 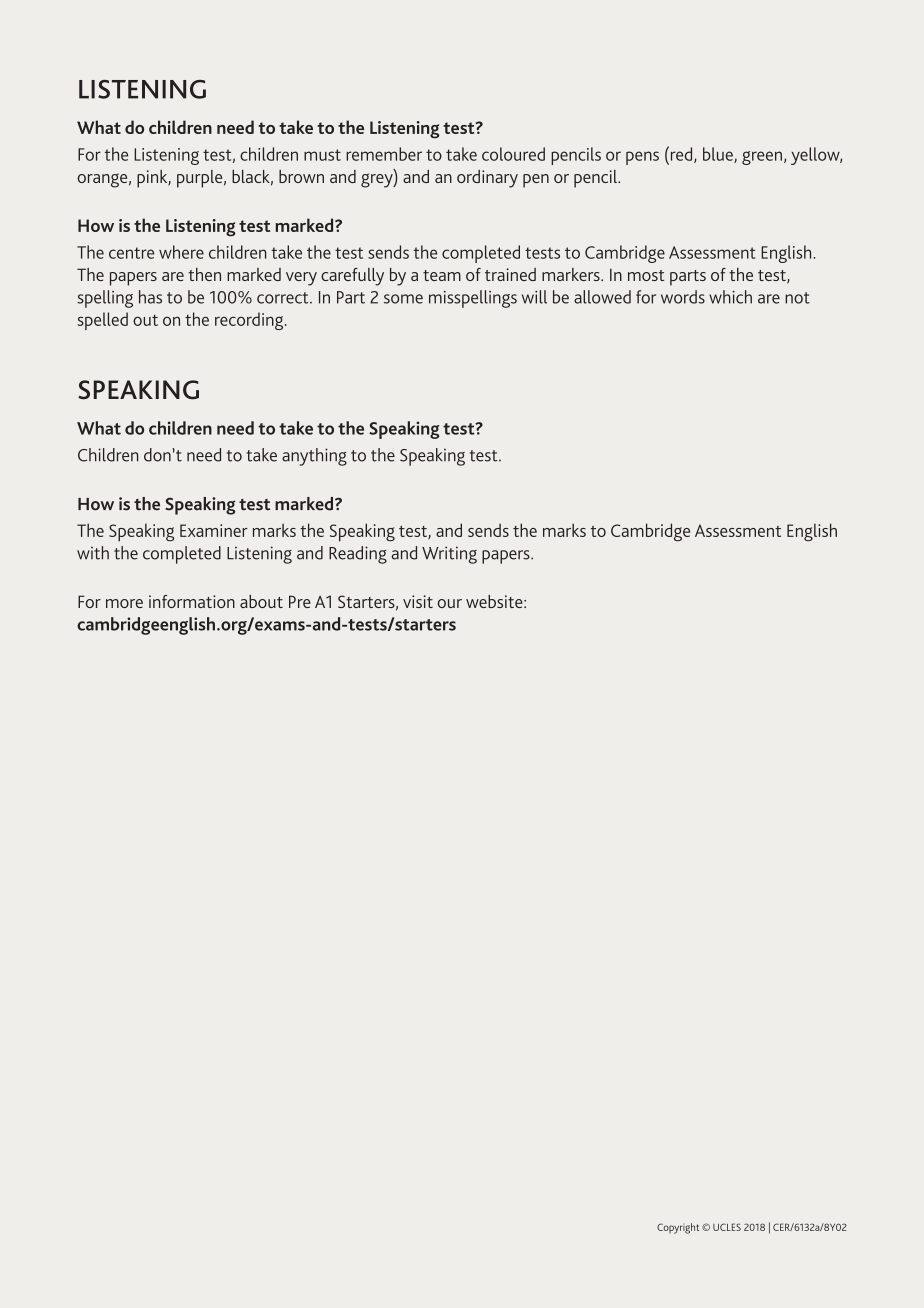 I want to click on Examiner, so click(x=214, y=530).
